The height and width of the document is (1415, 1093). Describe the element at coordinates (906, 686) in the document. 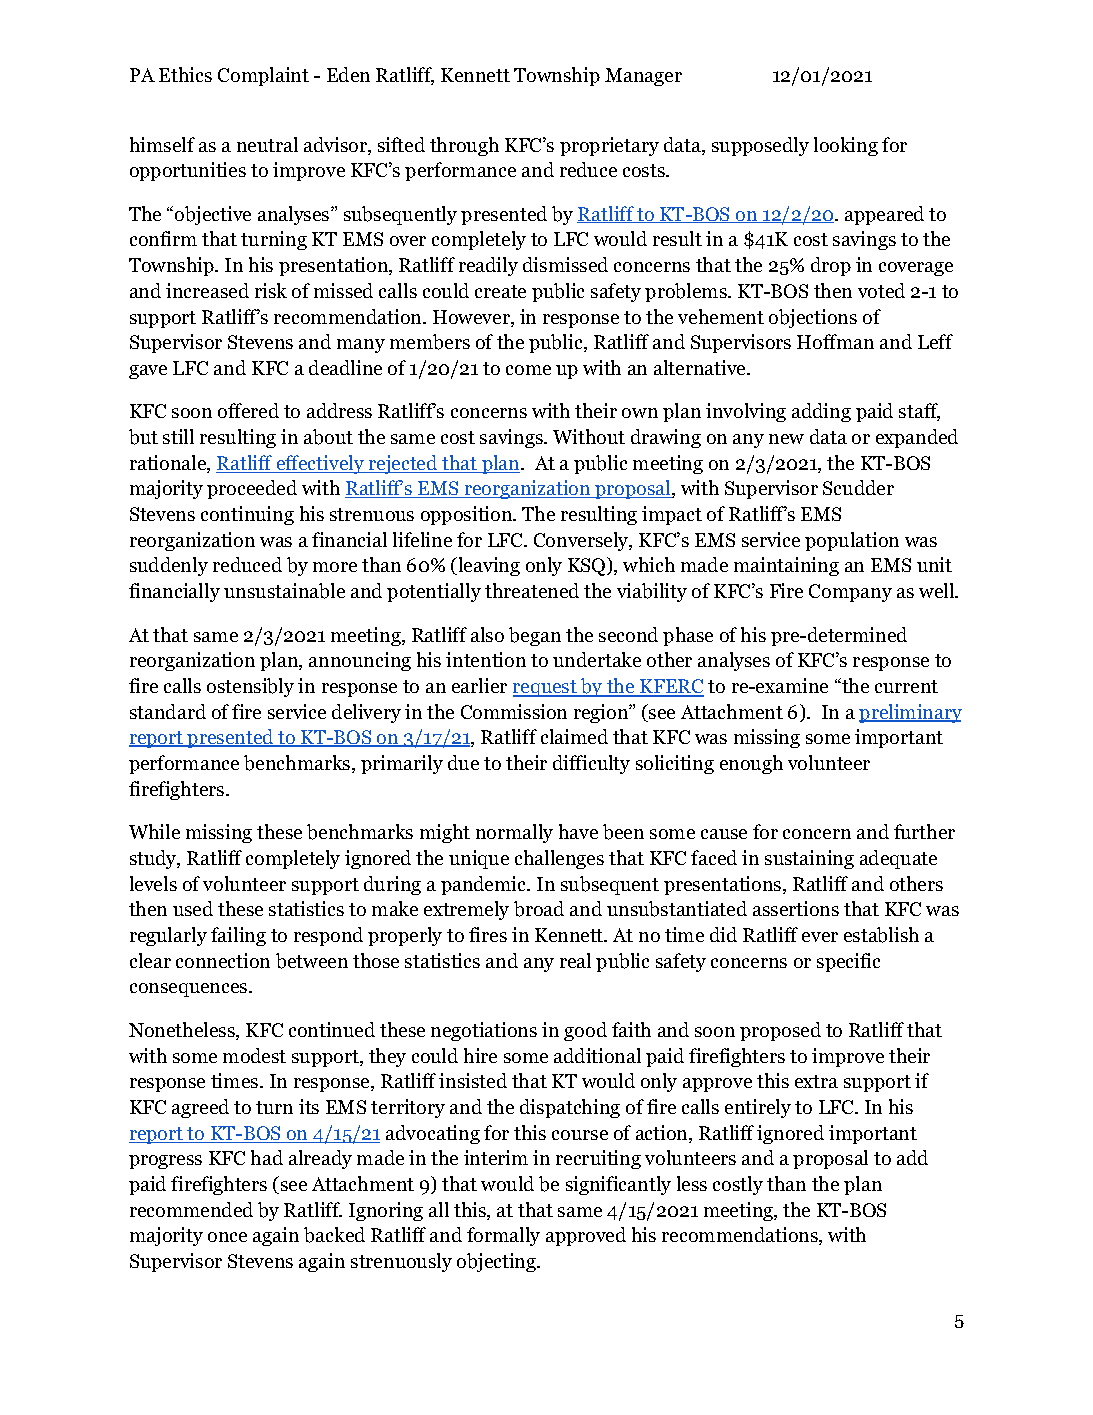

I see `current` at that location.
